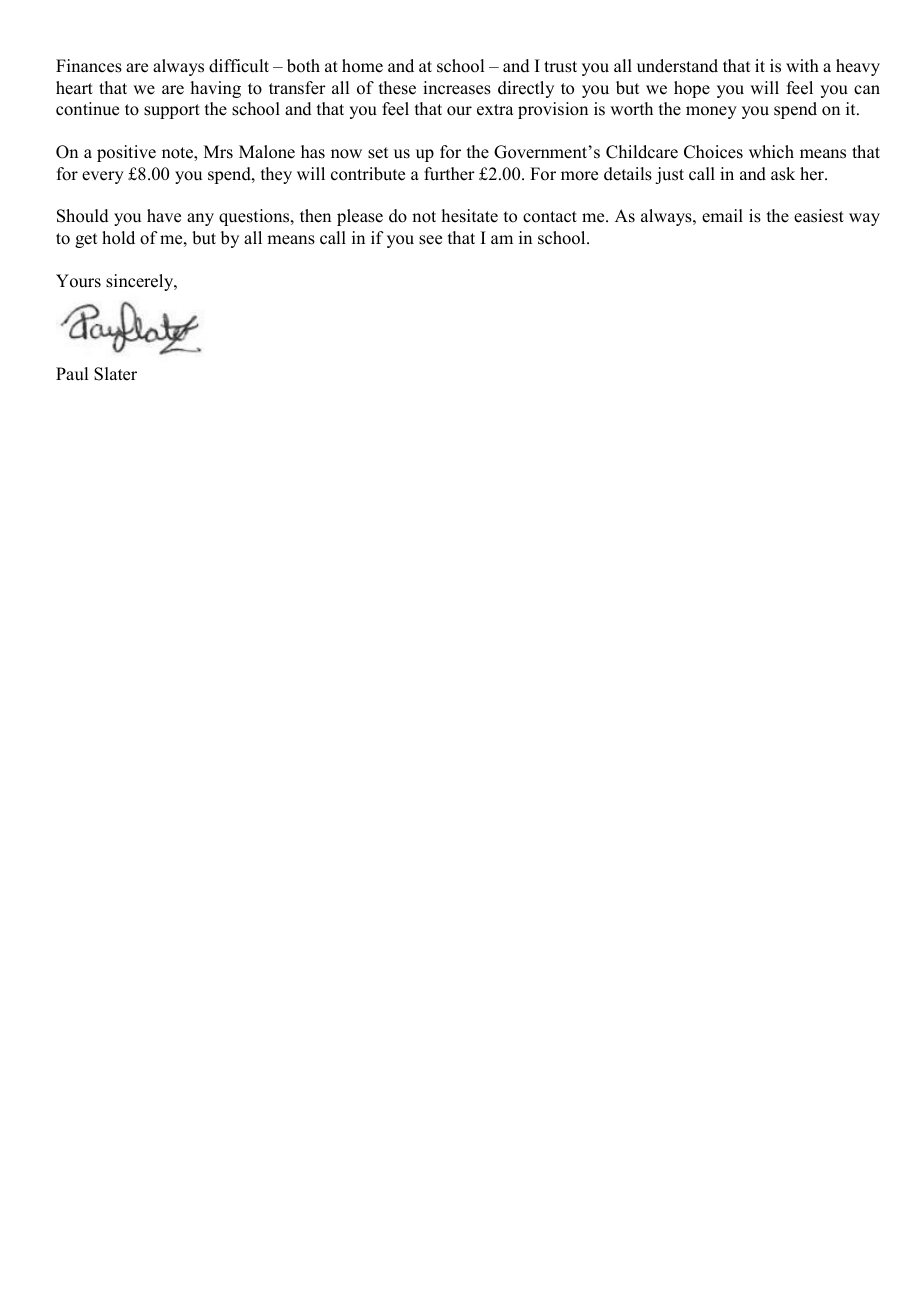  I want to click on see, so click(430, 240).
